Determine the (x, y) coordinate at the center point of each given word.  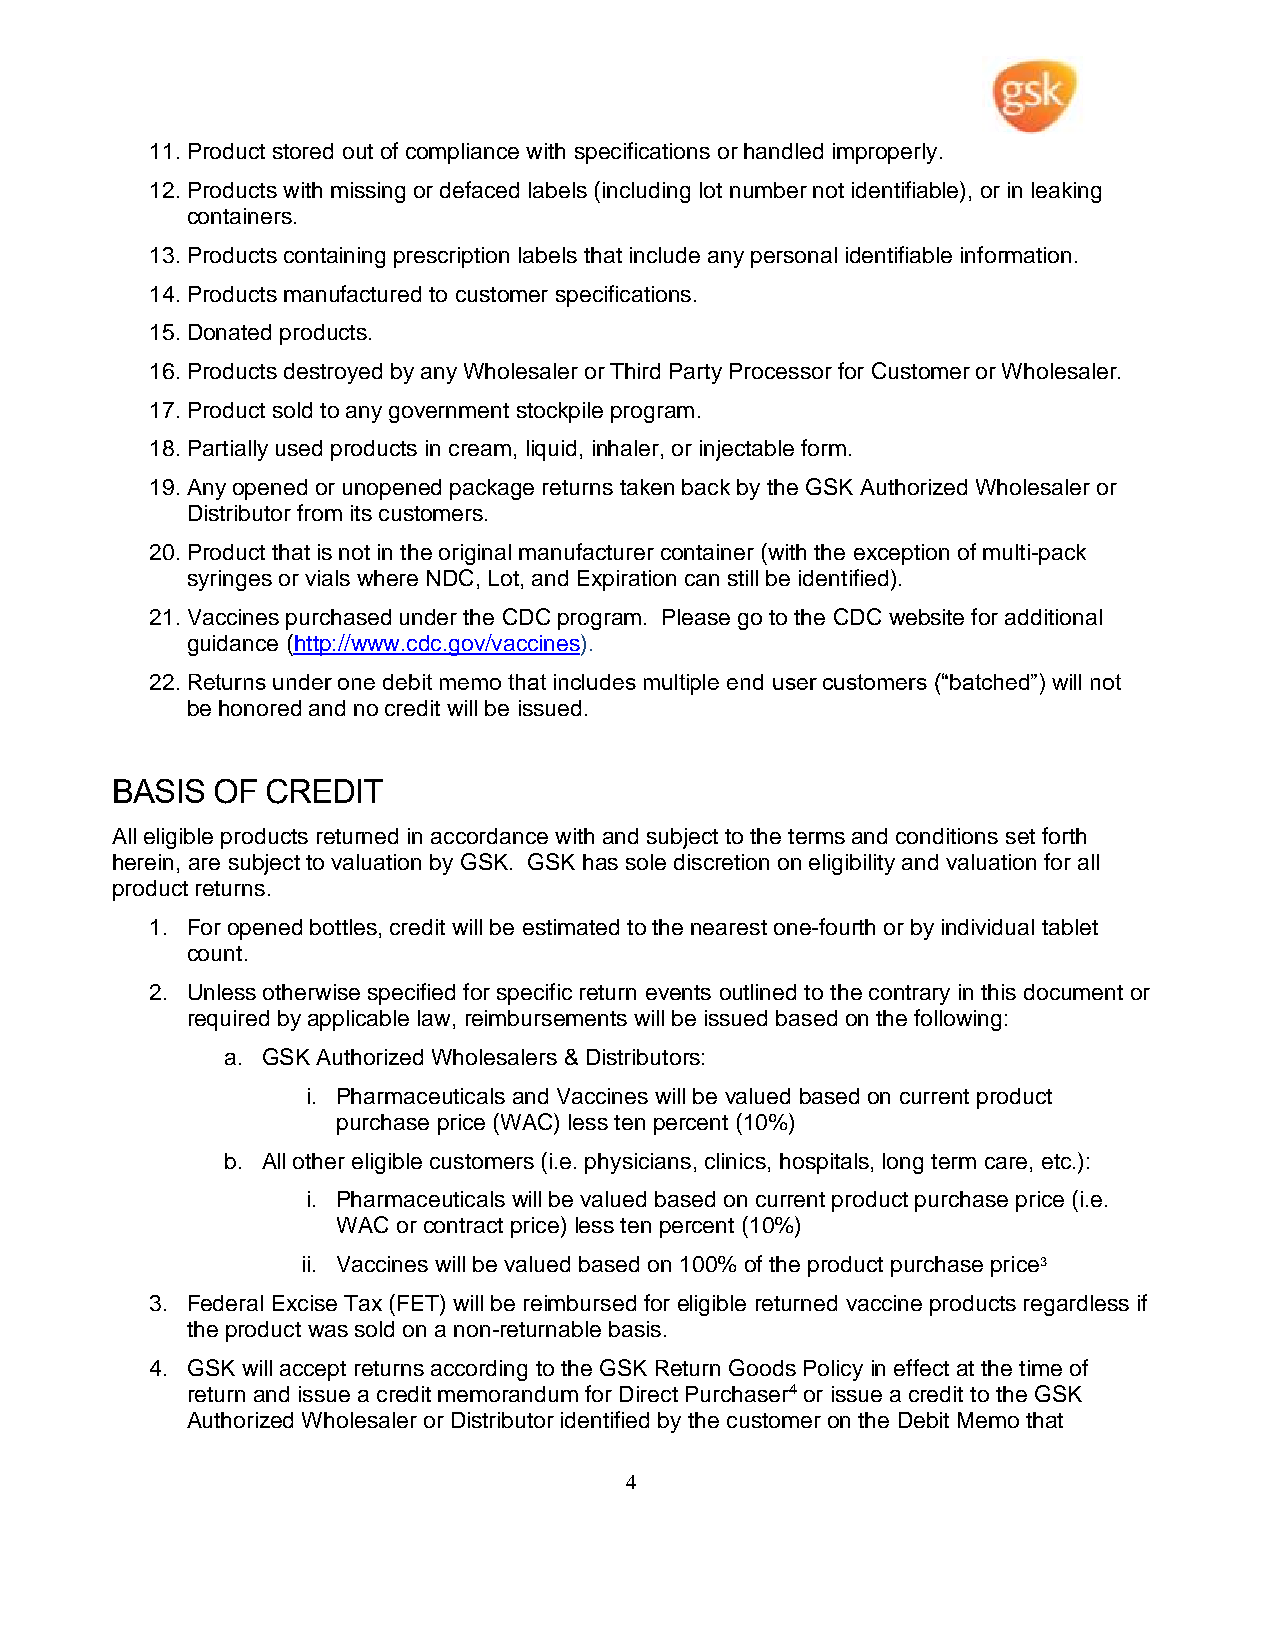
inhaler (626, 448)
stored (303, 151)
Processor (781, 371)
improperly (885, 153)
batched (991, 682)
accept (313, 1371)
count (215, 953)
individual (988, 927)
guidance (233, 645)
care (1006, 1163)
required (229, 1020)
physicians (638, 1163)
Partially (228, 450)
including (646, 192)
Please (696, 617)
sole (646, 862)
